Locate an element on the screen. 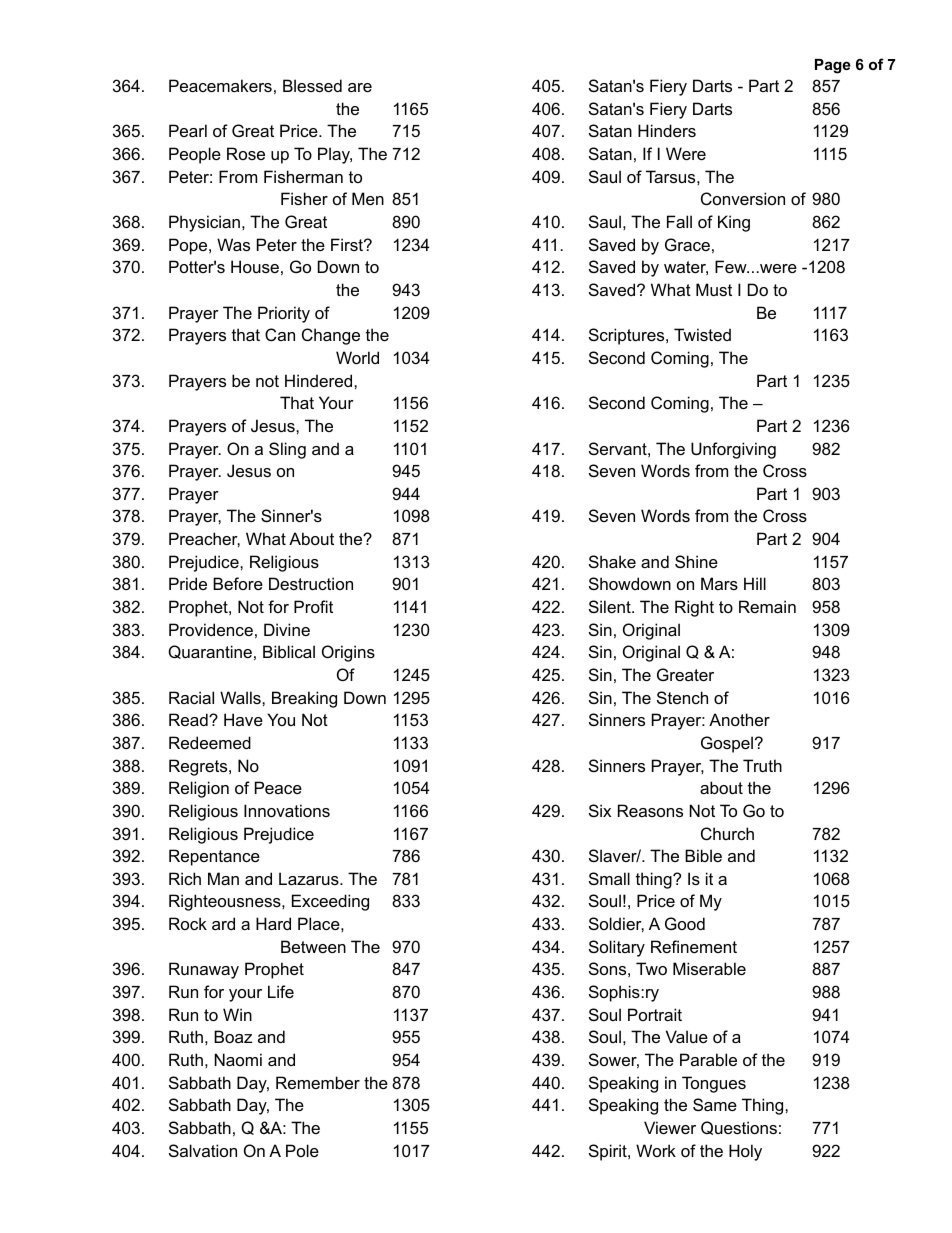 The image size is (952, 1233). Six is located at coordinates (600, 810).
